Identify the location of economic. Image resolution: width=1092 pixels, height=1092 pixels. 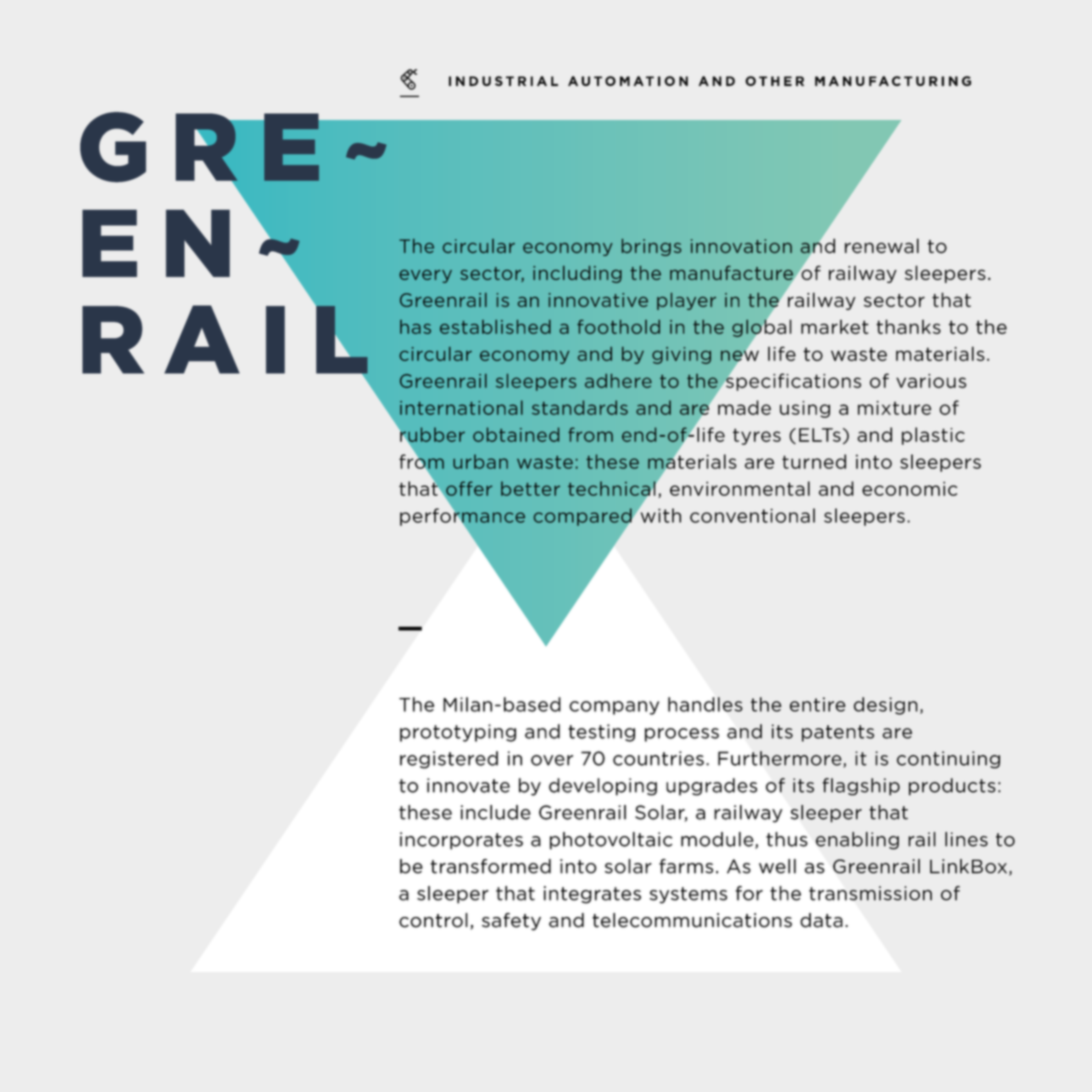
(909, 488).
